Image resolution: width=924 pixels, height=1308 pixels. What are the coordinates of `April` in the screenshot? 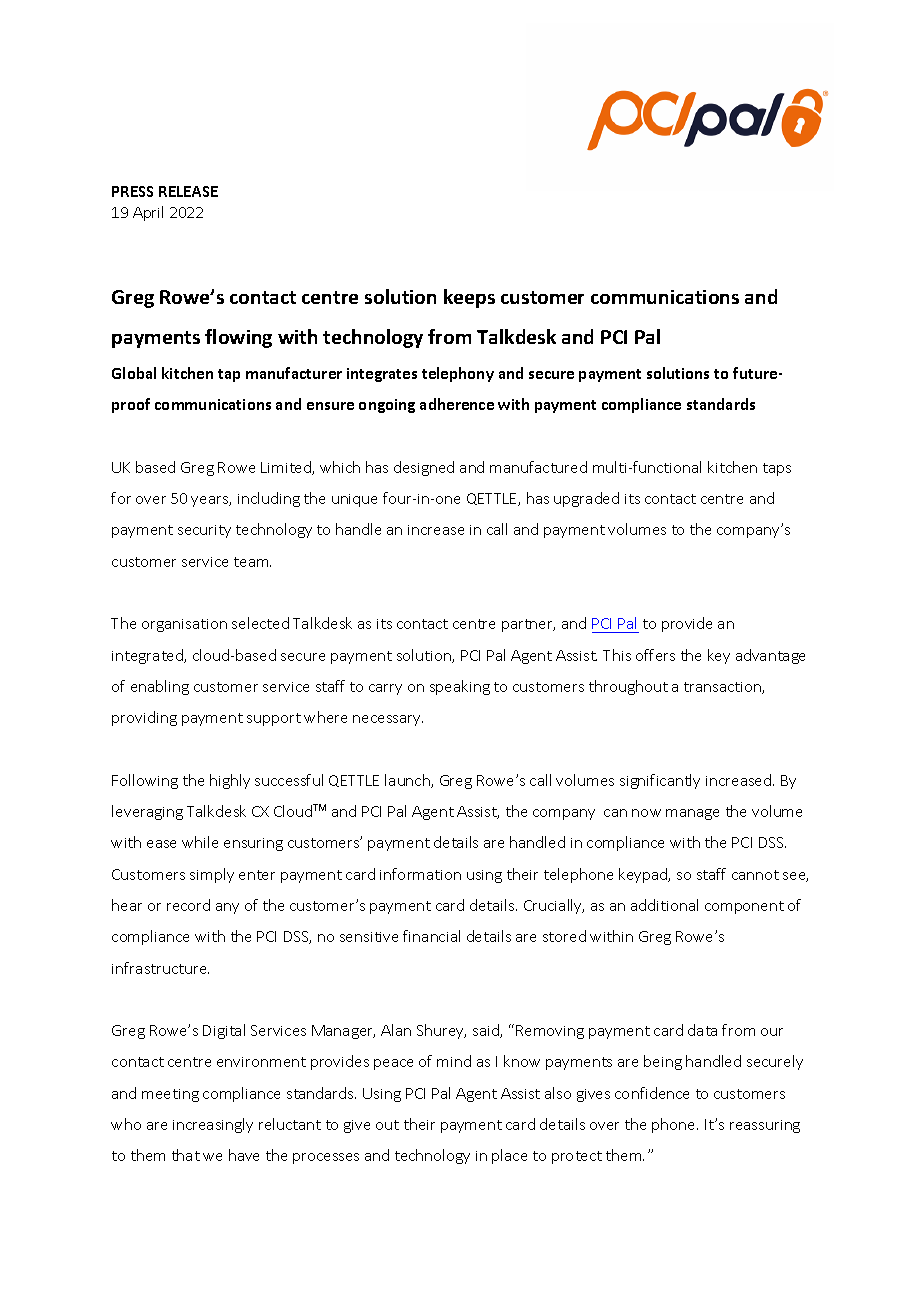 It's located at (148, 213).
